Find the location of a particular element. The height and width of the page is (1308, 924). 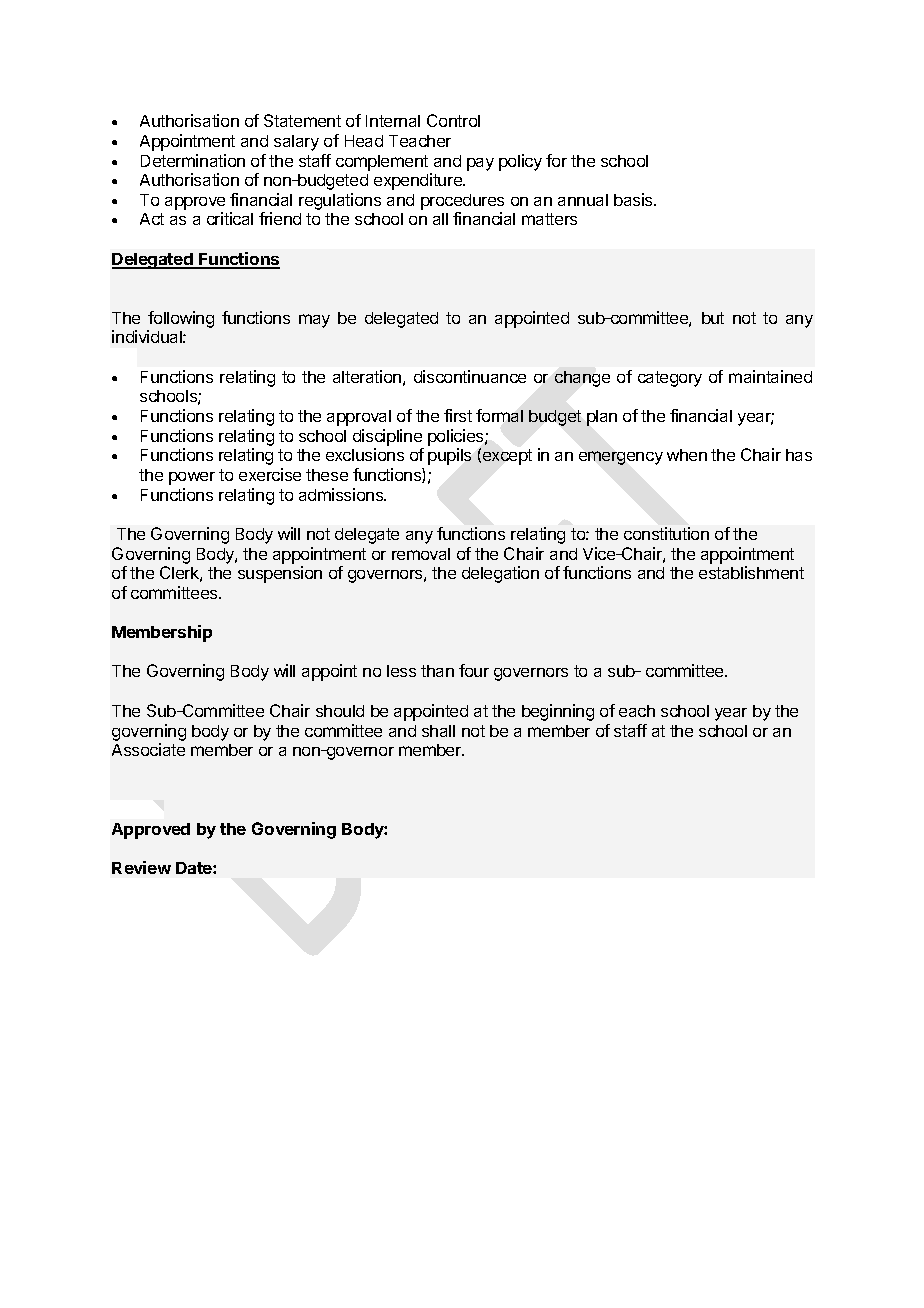

should is located at coordinates (340, 711).
